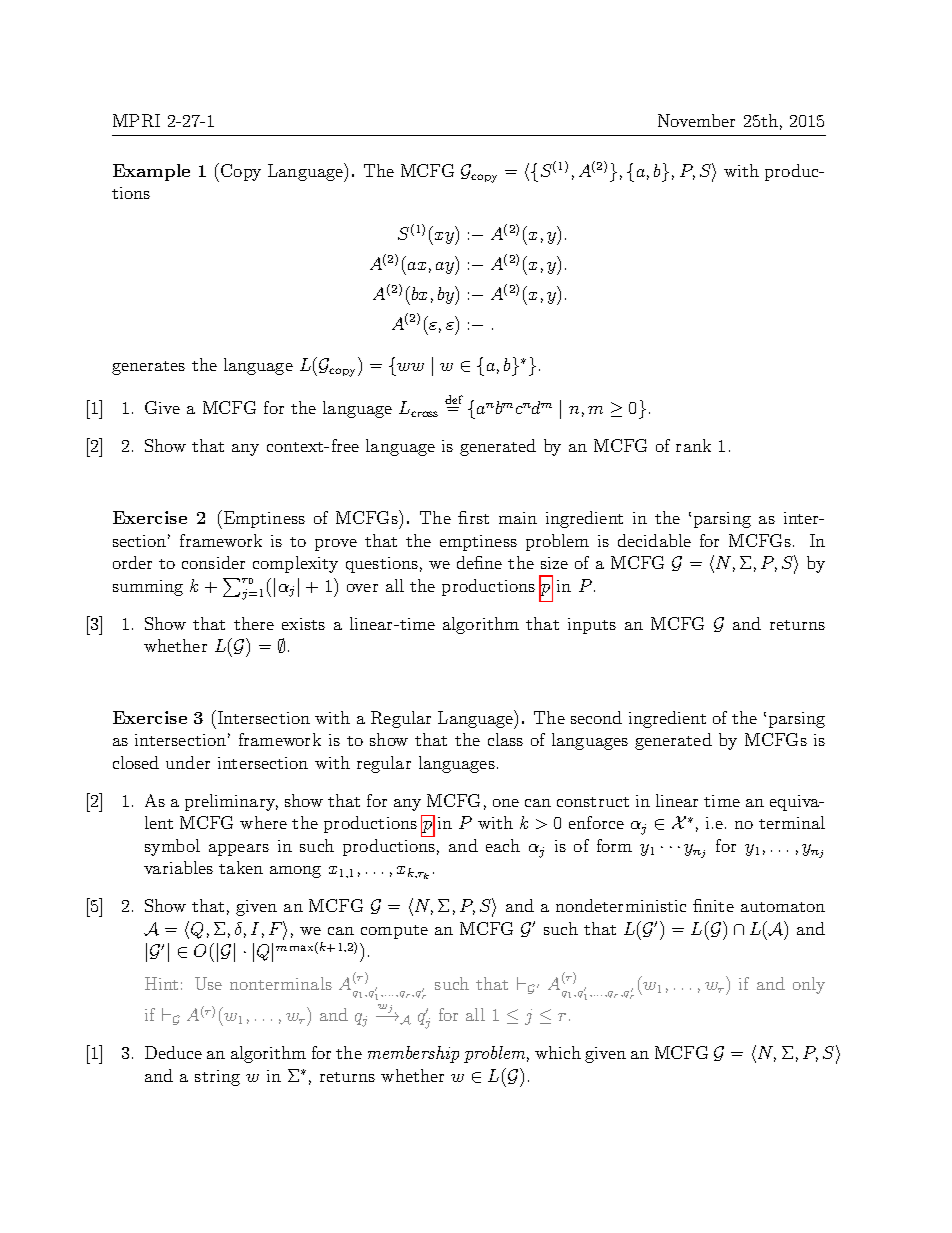  What do you see at coordinates (173, 1052) in the screenshot?
I see `Deduce` at bounding box center [173, 1052].
